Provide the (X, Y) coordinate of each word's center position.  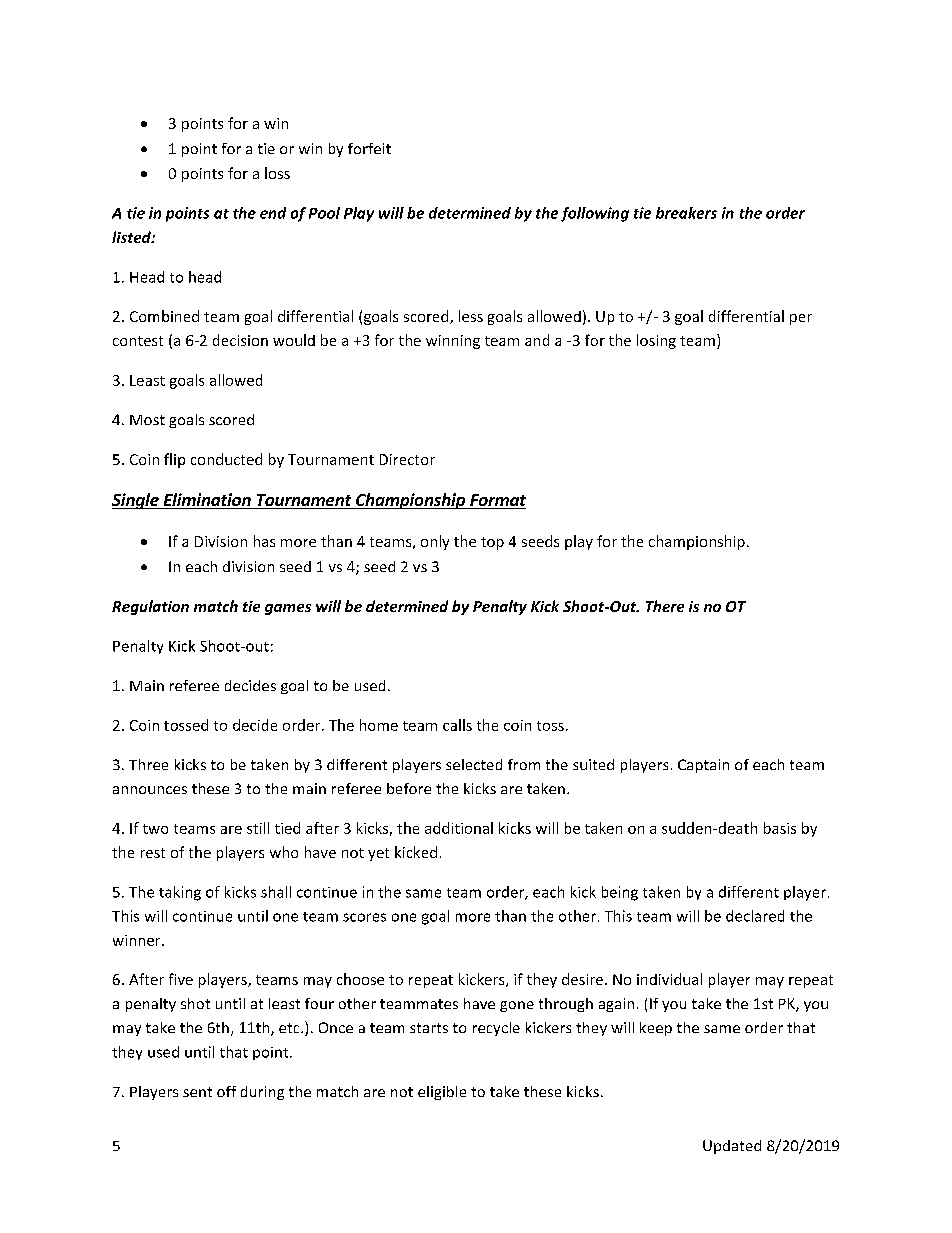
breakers (686, 213)
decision (240, 340)
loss (277, 173)
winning (453, 342)
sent (197, 1092)
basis (780, 828)
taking (180, 893)
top (492, 543)
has (264, 541)
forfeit (369, 148)
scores (364, 917)
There (665, 606)
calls (457, 725)
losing (656, 341)
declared (755, 916)
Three (148, 764)
